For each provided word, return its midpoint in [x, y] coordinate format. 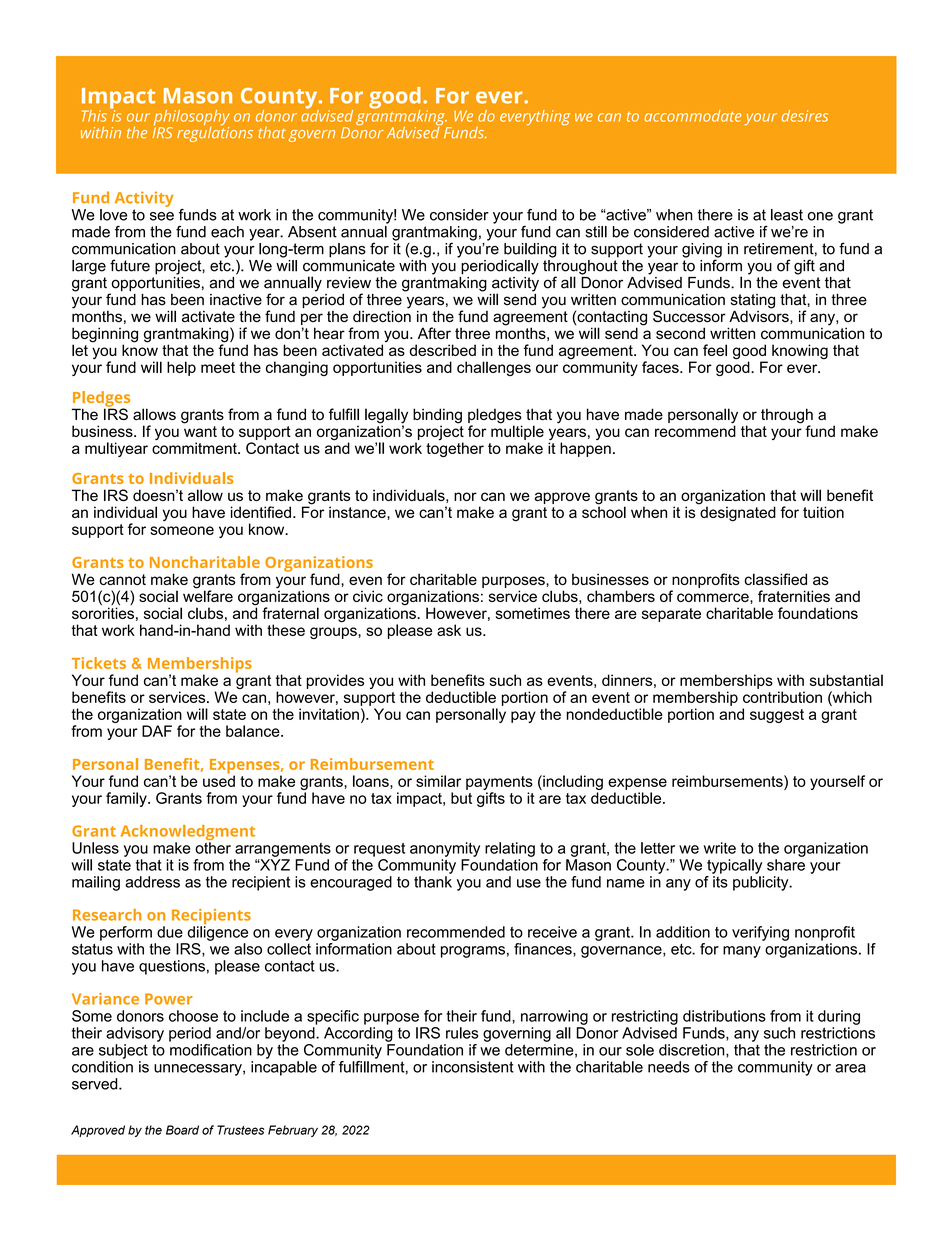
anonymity [445, 849]
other [213, 848]
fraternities [794, 596]
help [181, 368]
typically [734, 866]
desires [805, 116]
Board [182, 1130]
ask [449, 630]
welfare [208, 595]
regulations [215, 133]
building [530, 250]
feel [715, 350]
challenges [494, 368]
